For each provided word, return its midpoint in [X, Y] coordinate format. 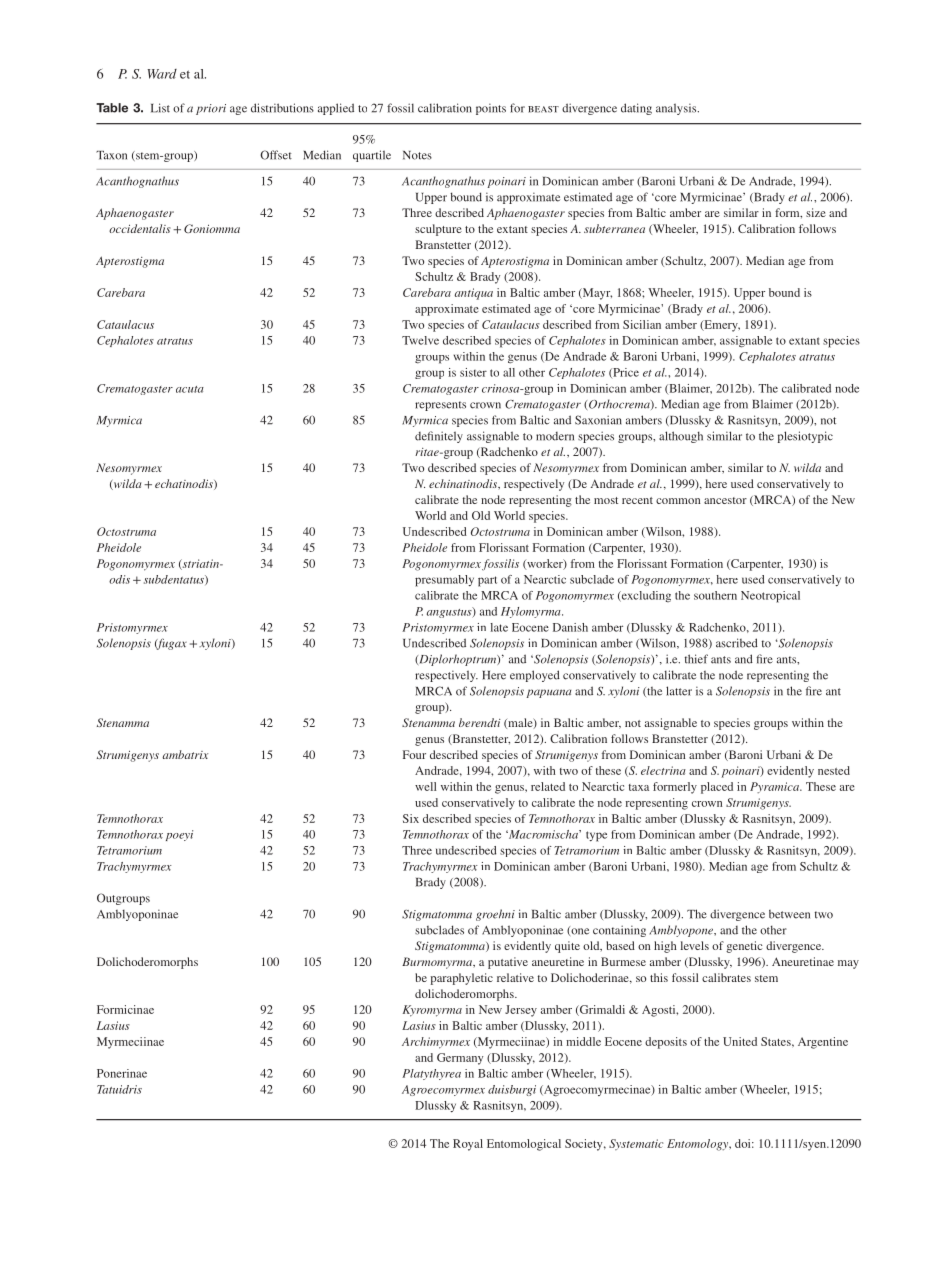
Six [411, 818]
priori [211, 109]
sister [473, 372]
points [491, 109]
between [789, 914]
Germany [460, 1059]
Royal [468, 1145]
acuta [190, 389]
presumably [444, 581]
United [740, 1041]
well [426, 786]
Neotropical [770, 597]
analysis [677, 109]
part [487, 581]
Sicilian [642, 324]
